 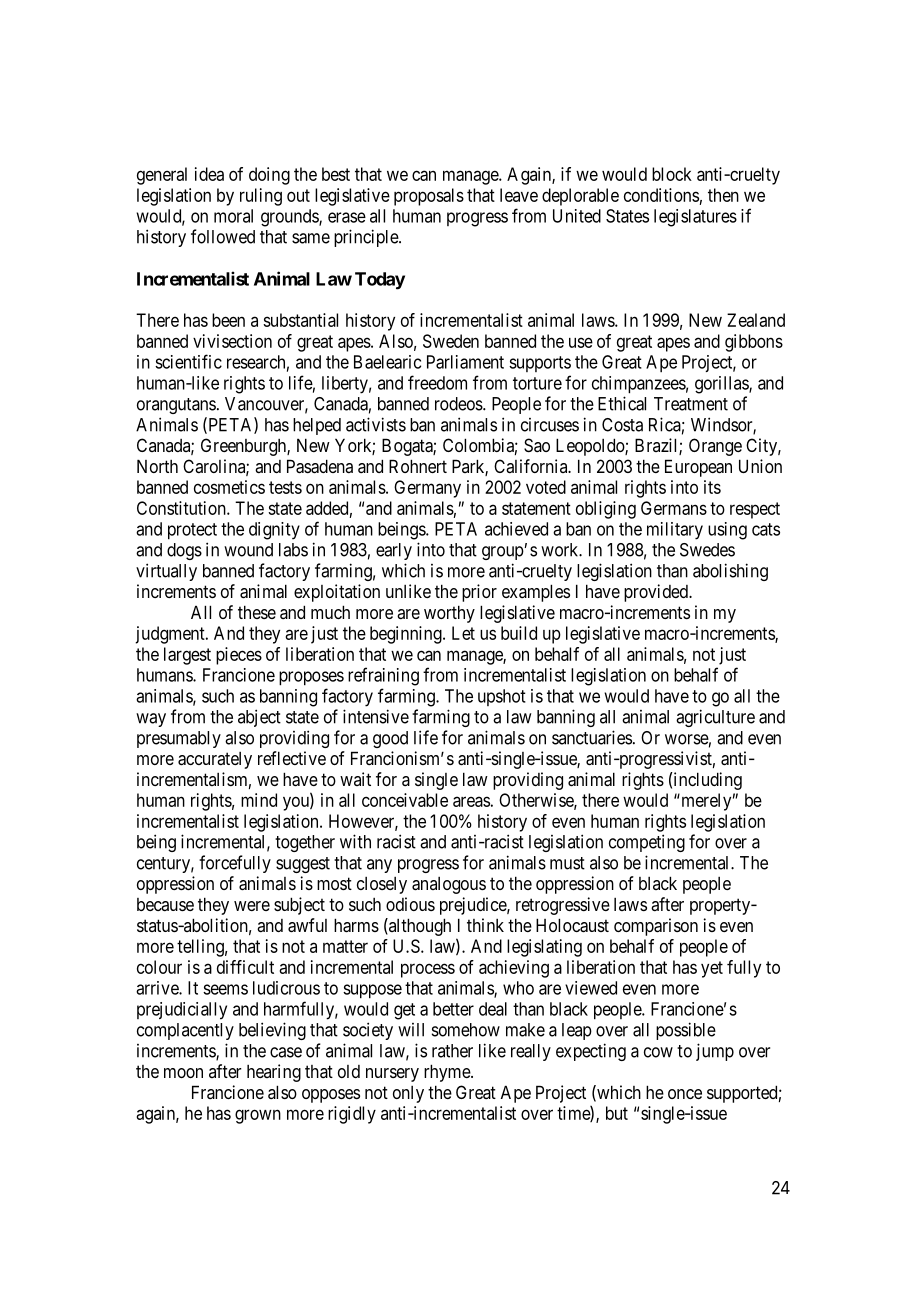 I want to click on proposals, so click(x=429, y=197).
